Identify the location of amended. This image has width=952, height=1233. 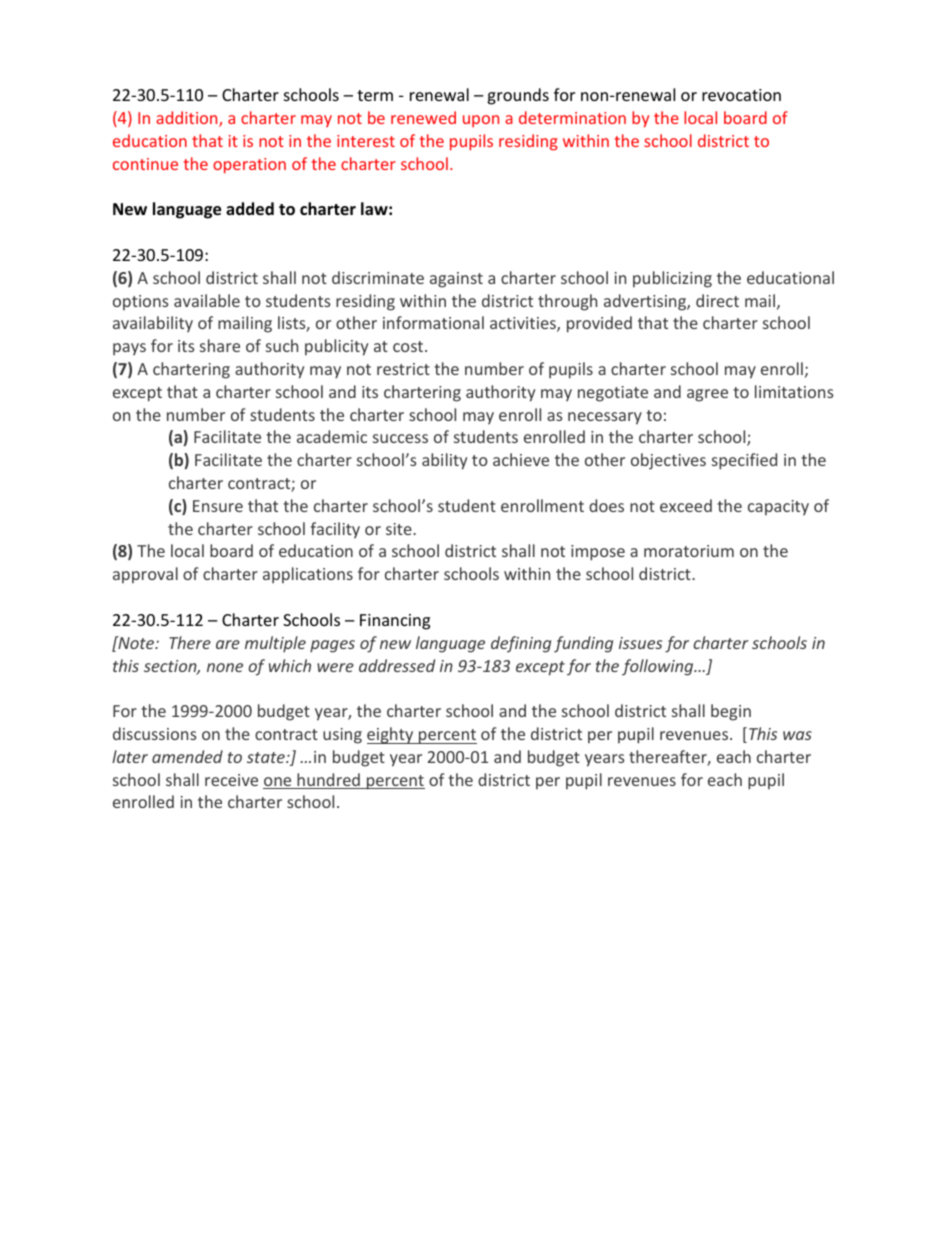
(187, 756).
